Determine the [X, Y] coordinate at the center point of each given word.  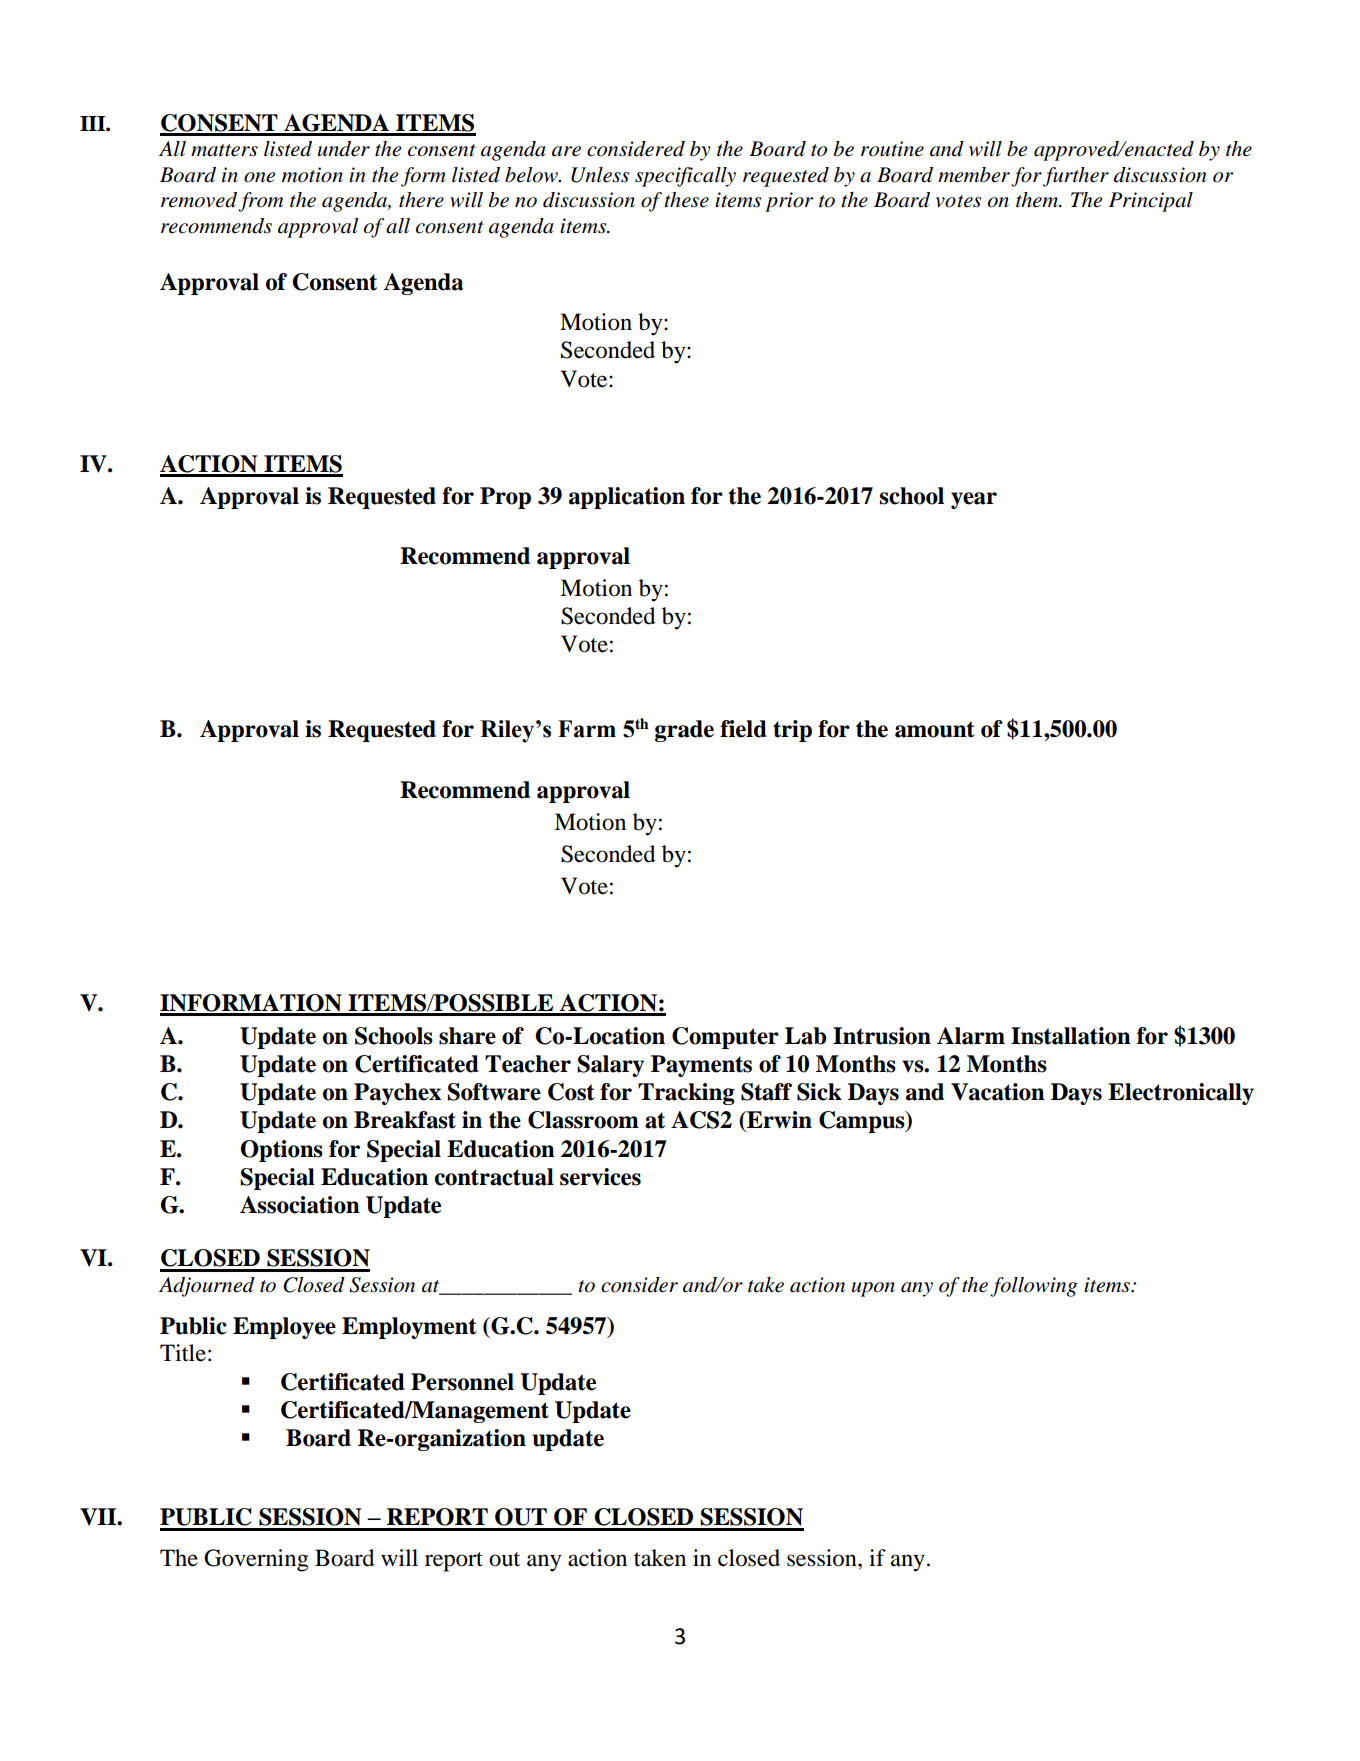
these [686, 200]
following [1033, 1287]
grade [684, 731]
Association [300, 1205]
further [1076, 177]
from [260, 202]
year [974, 500]
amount [935, 729]
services [600, 1177]
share [467, 1036]
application [627, 498]
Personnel [462, 1382]
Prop [505, 498]
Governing [256, 1560]
